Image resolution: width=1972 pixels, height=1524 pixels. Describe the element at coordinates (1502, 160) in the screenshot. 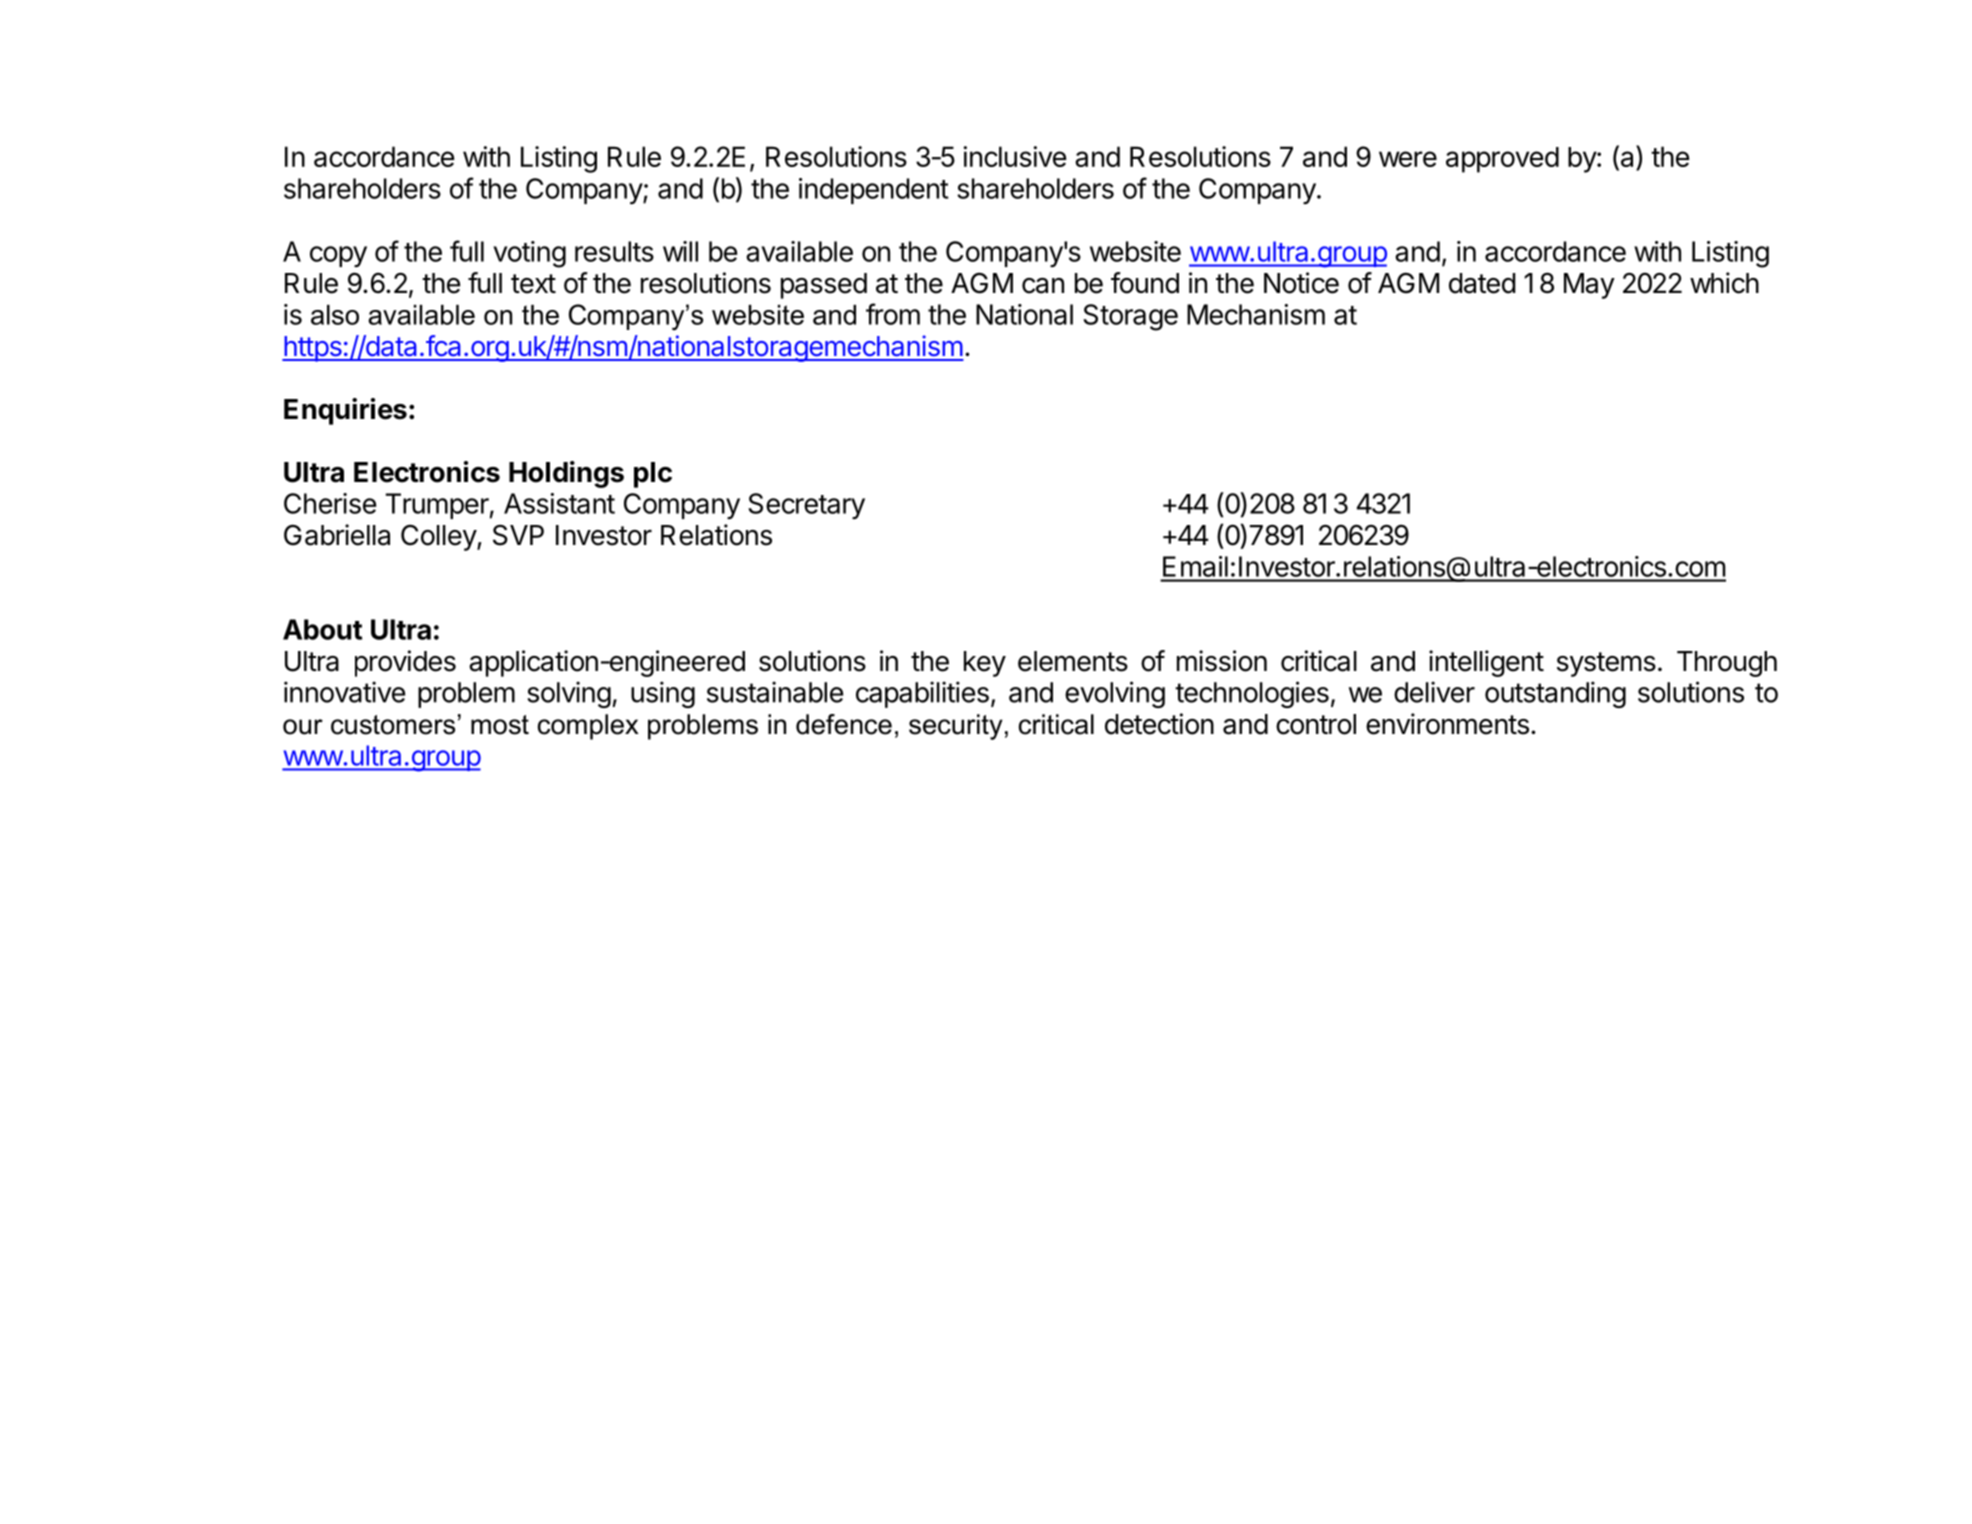

I see `approved` at that location.
